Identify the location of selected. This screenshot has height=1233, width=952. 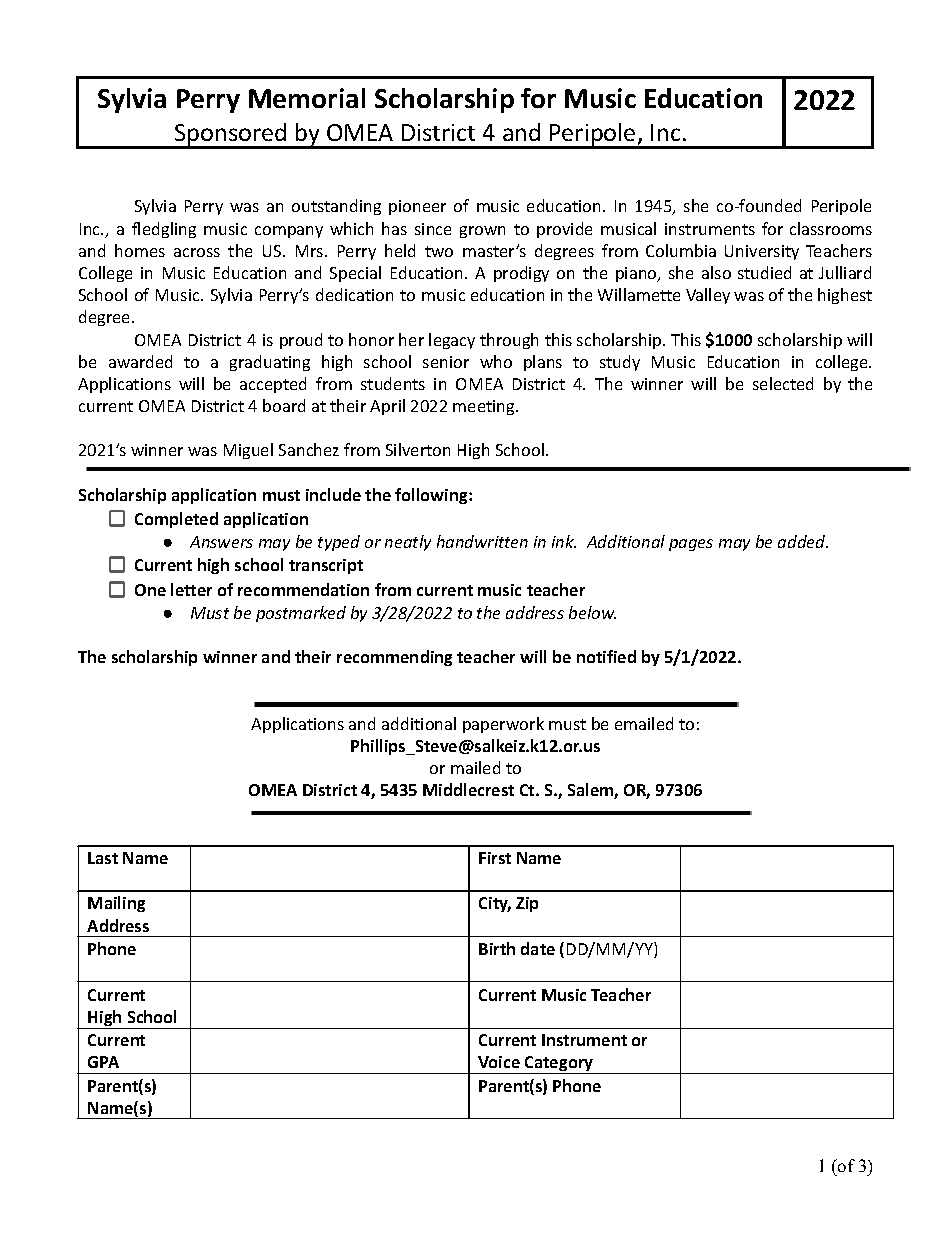
(783, 383).
